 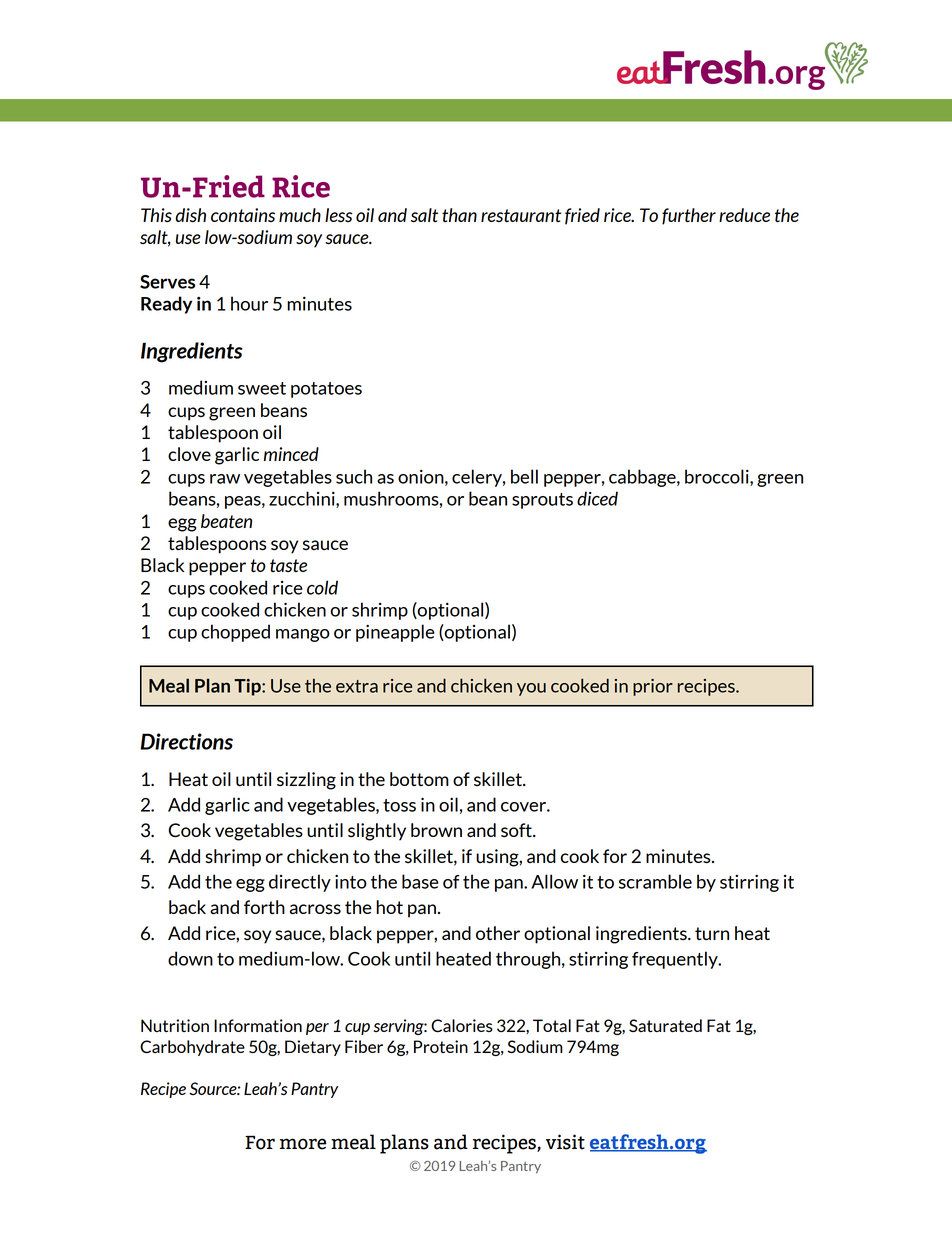 I want to click on further, so click(x=689, y=216).
